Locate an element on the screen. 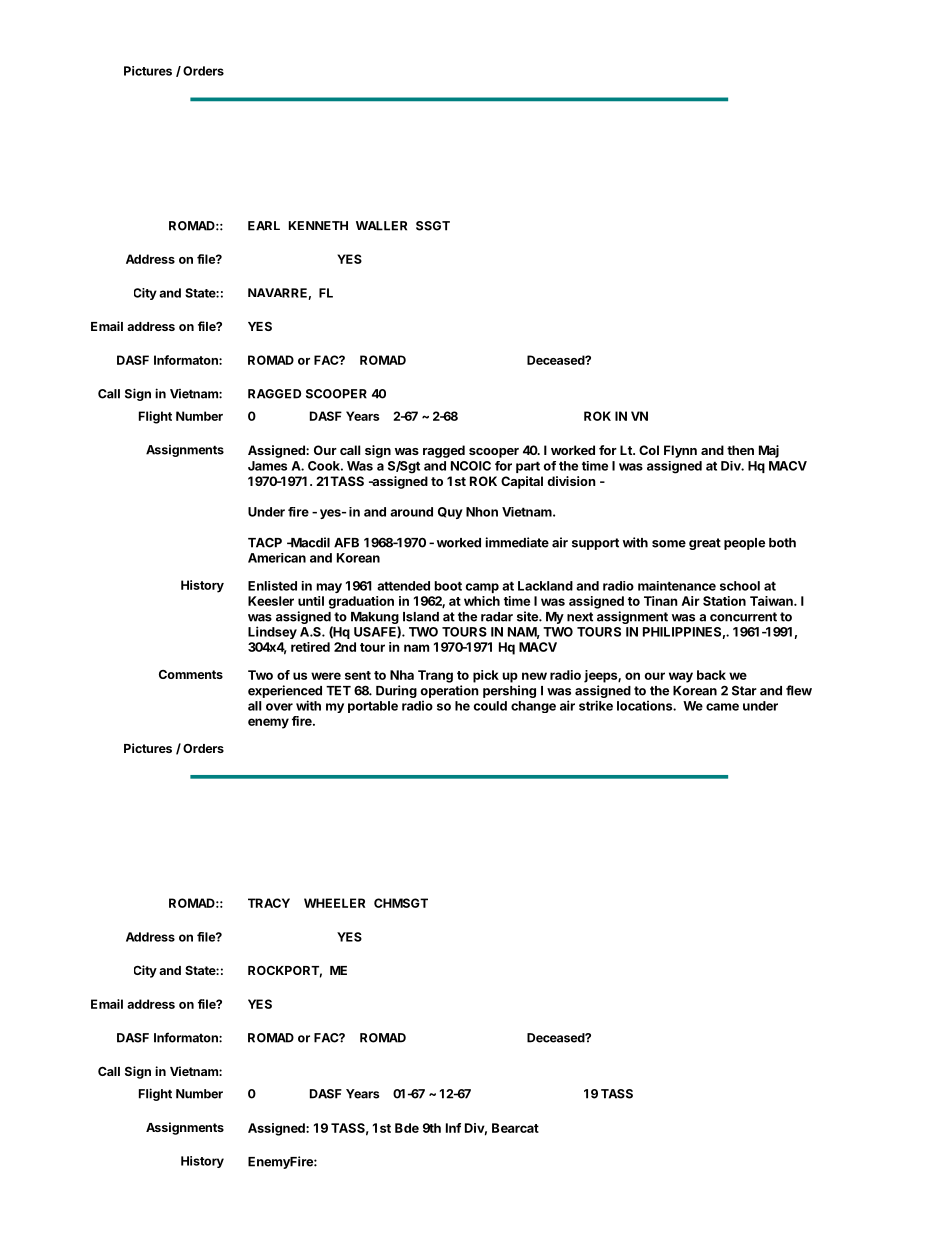  EARL is located at coordinates (264, 226).
